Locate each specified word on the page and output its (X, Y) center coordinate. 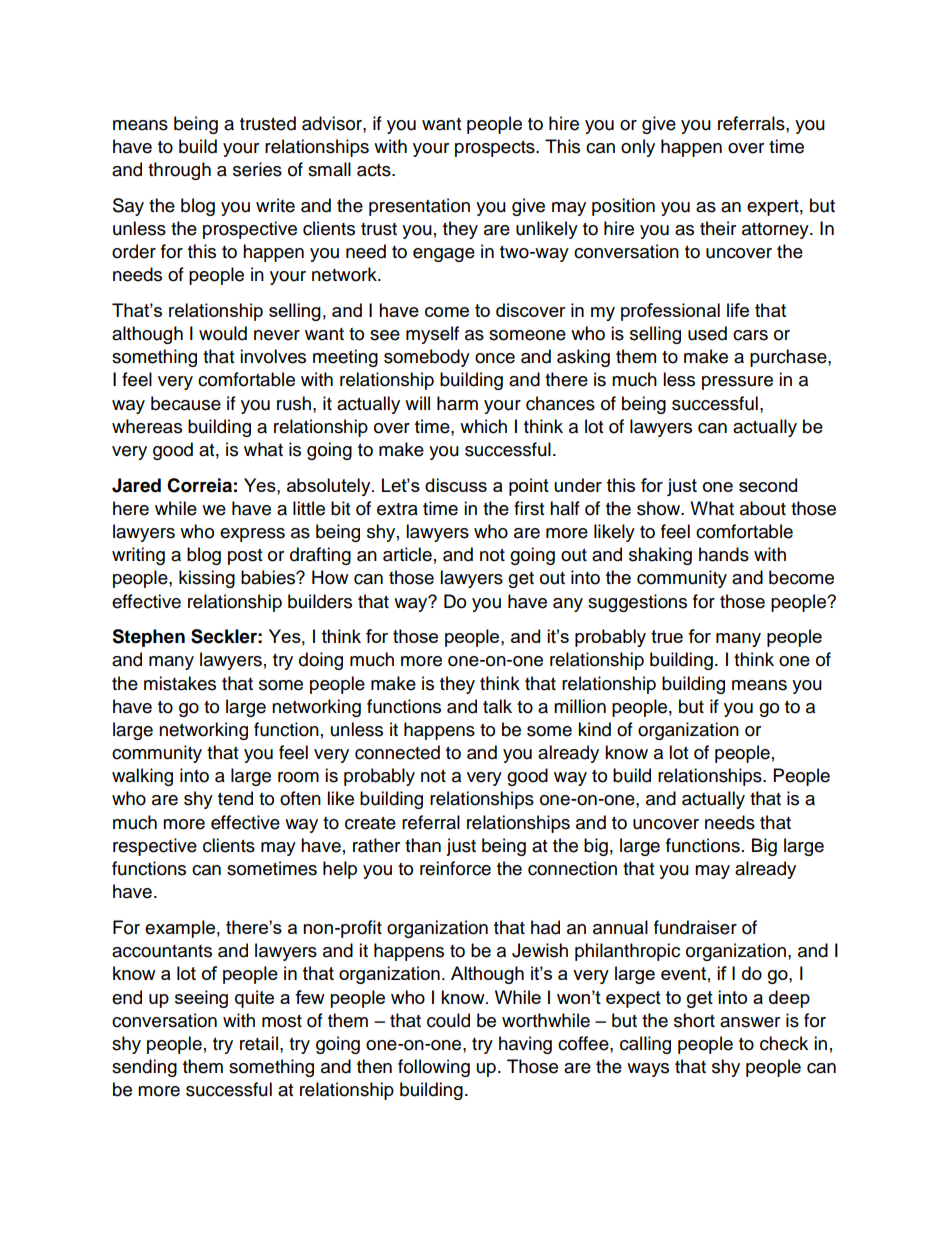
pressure (737, 383)
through (179, 171)
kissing (207, 579)
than (423, 845)
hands (724, 554)
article (407, 554)
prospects (496, 149)
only (638, 148)
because (186, 403)
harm (457, 403)
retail (259, 1043)
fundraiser (695, 927)
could (448, 1020)
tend (235, 798)
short (694, 1020)
